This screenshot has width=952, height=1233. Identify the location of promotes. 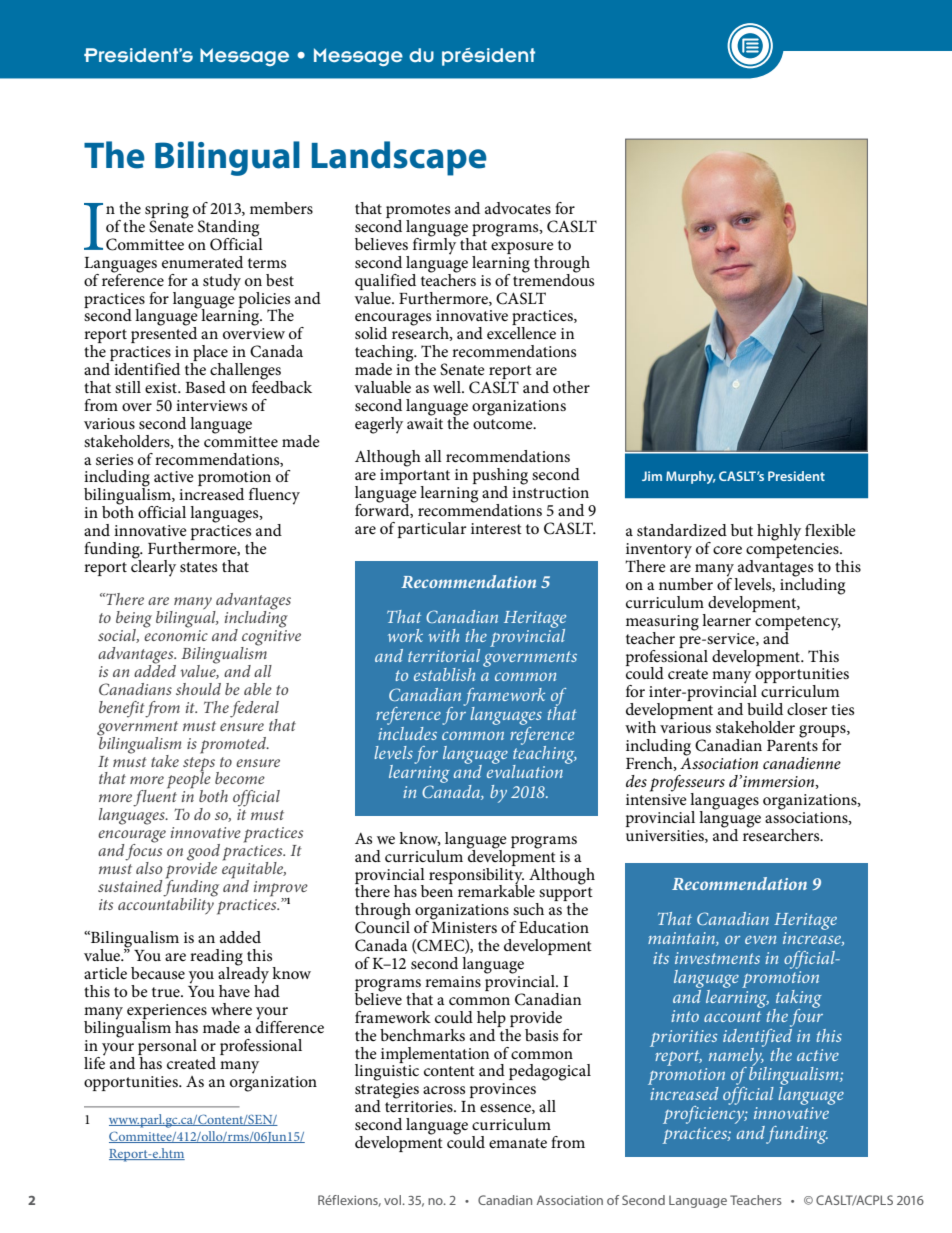
(418, 212).
